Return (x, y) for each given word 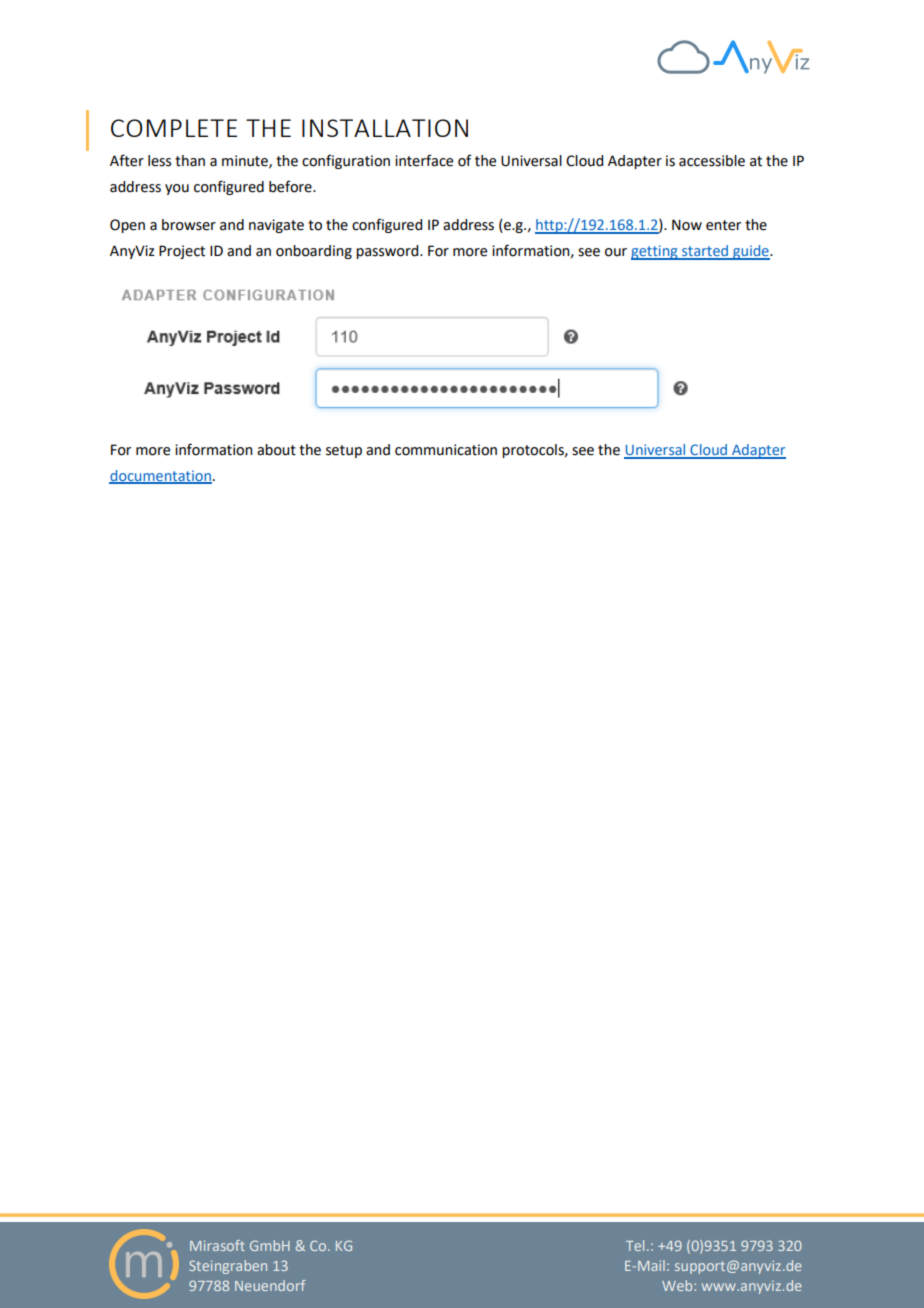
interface (424, 160)
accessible (712, 161)
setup (344, 451)
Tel (635, 1245)
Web (678, 1285)
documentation (160, 477)
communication (446, 450)
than (190, 161)
